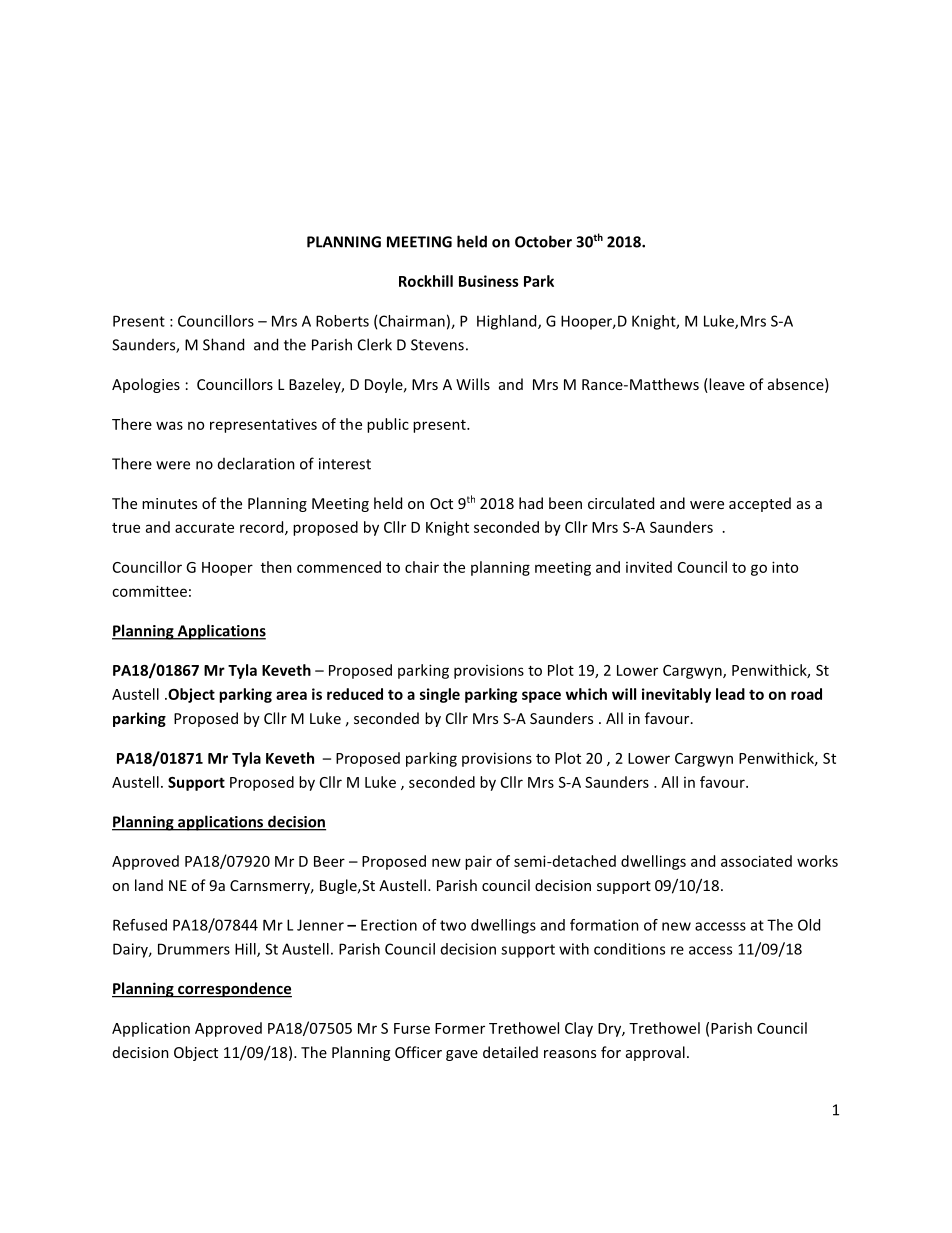  Describe the element at coordinates (440, 695) in the screenshot. I see `single` at that location.
